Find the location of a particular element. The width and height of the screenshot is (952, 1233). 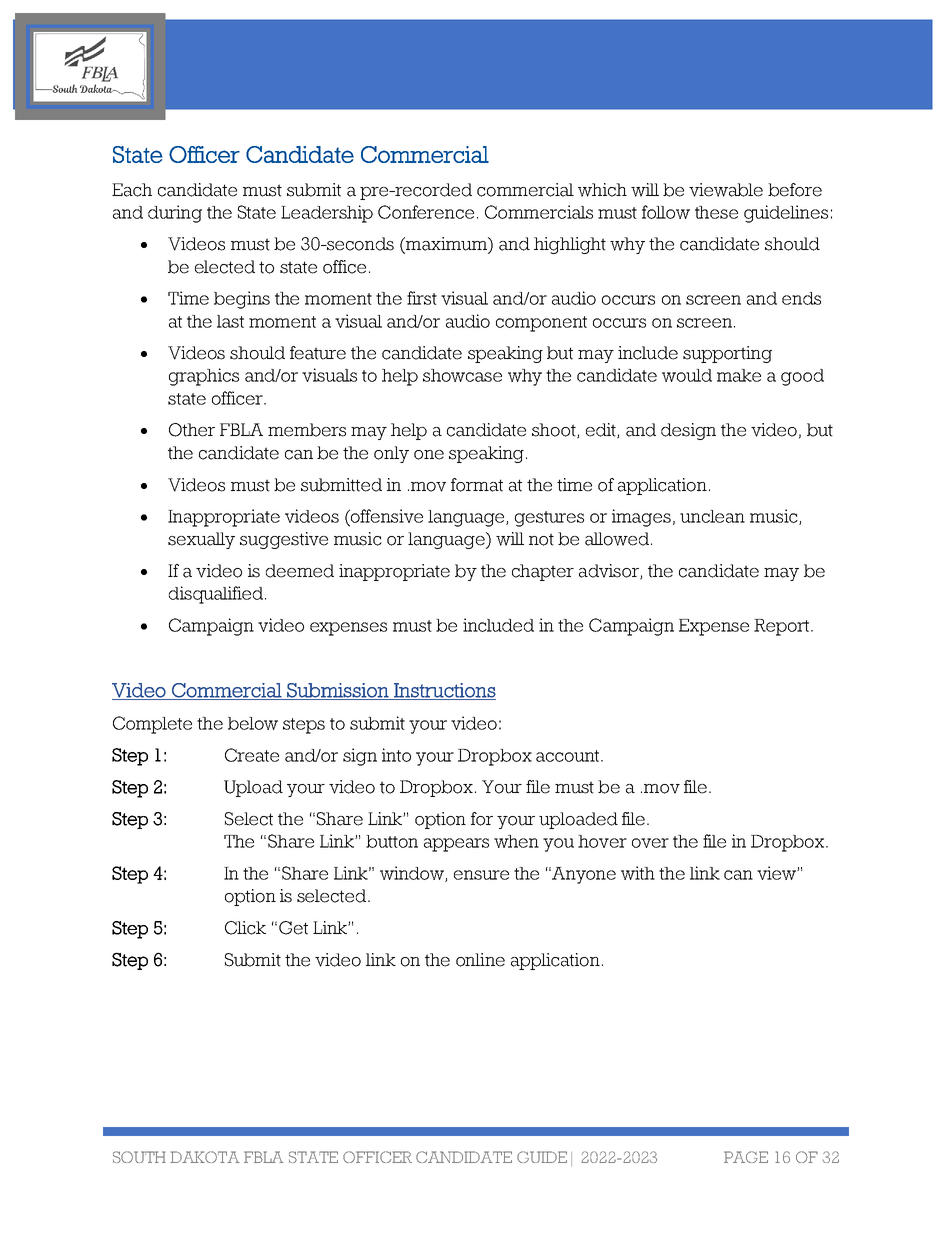

chapter is located at coordinates (543, 572).
